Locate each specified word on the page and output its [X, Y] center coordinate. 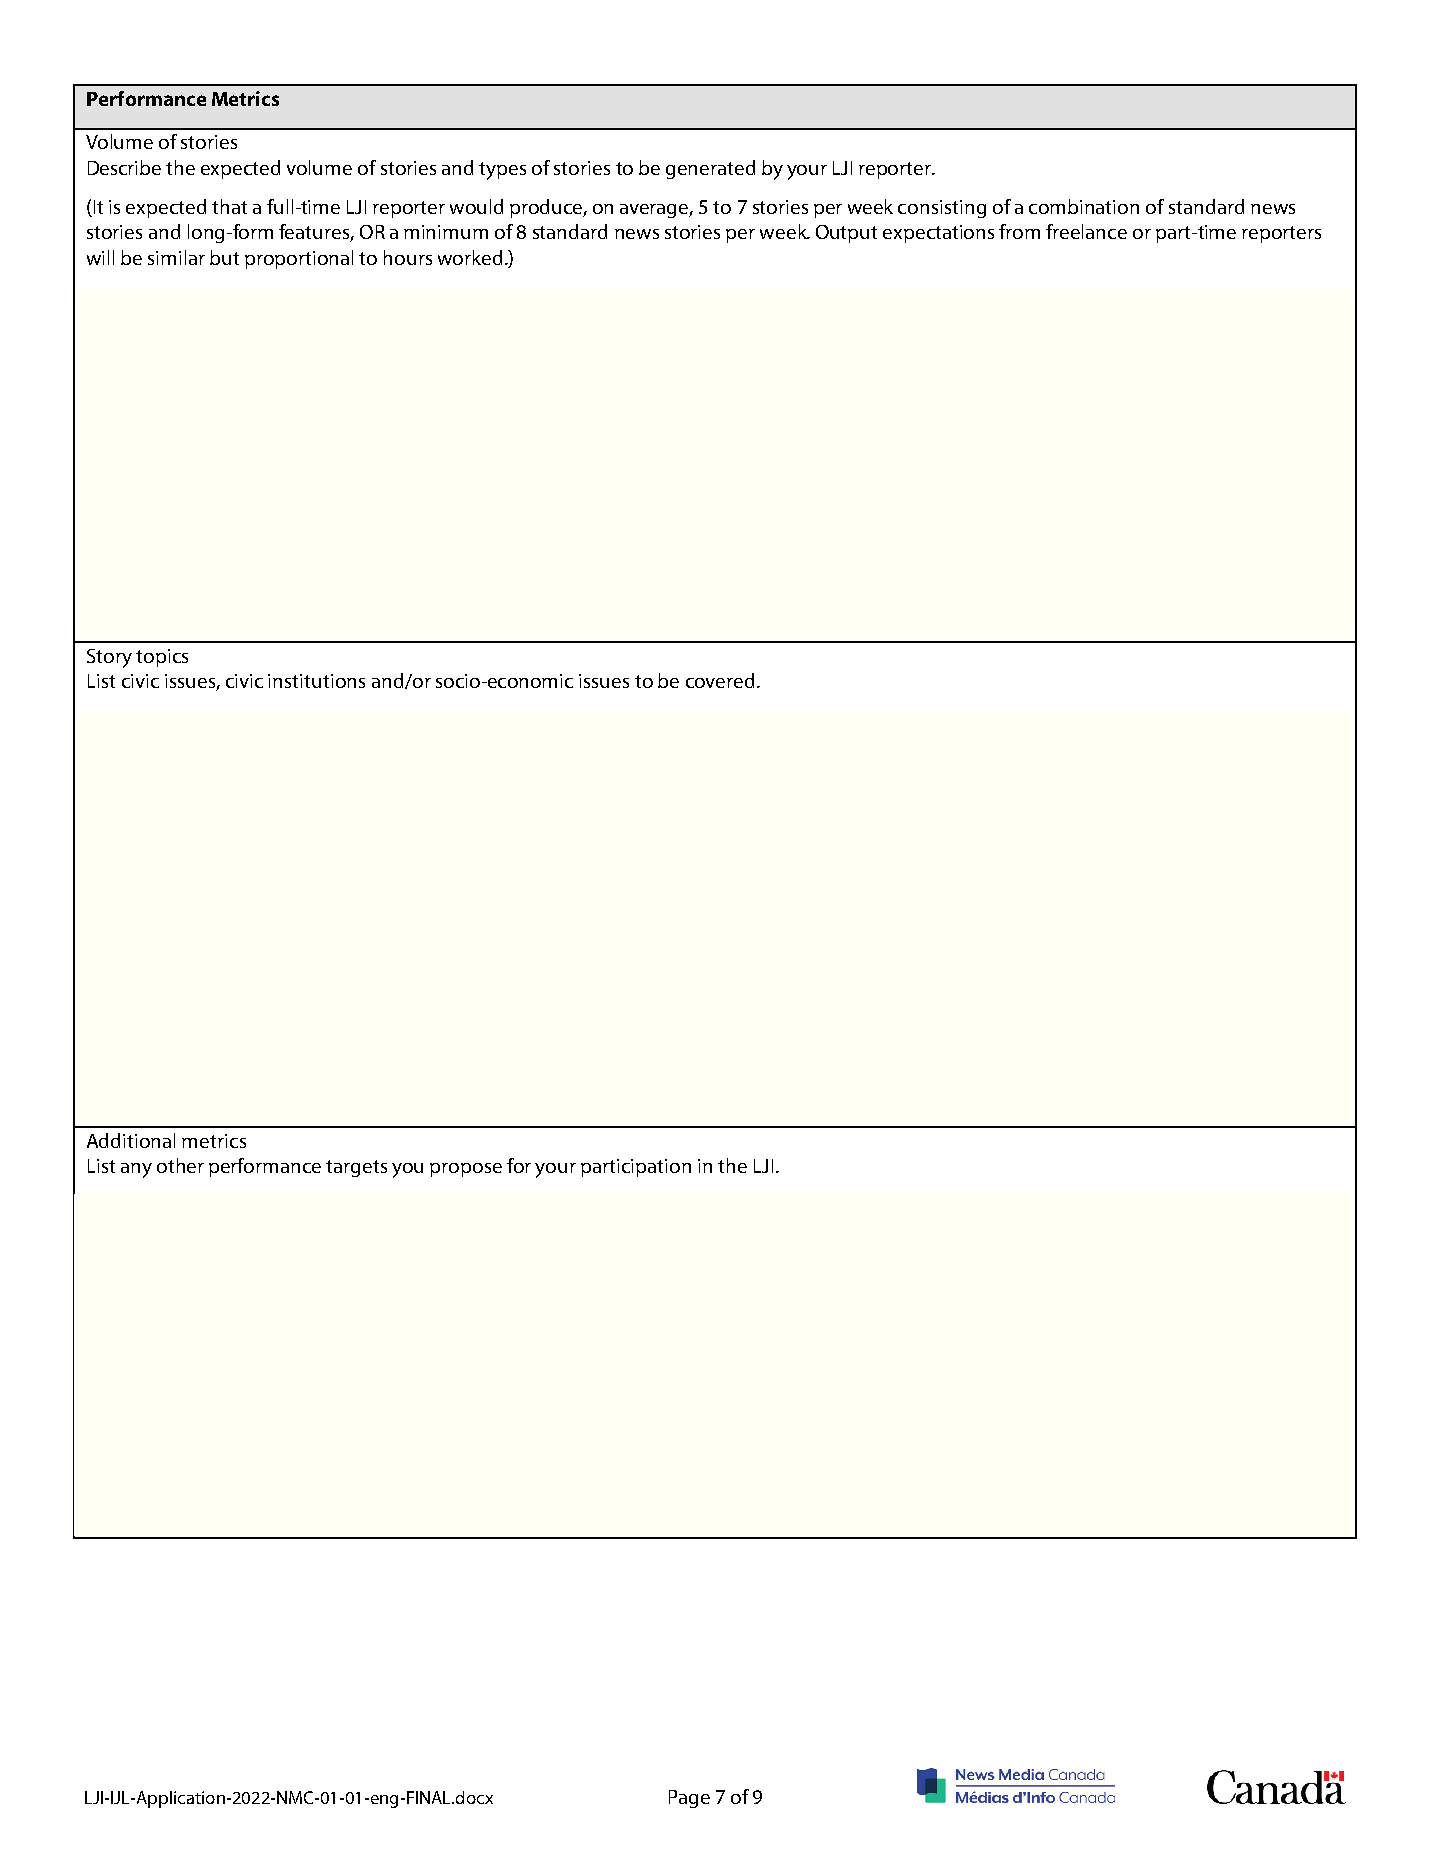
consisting [942, 209]
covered [720, 680]
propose [466, 1170]
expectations [938, 234]
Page [689, 1799]
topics [162, 658]
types [502, 171]
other [180, 1165]
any [136, 1170]
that [229, 206]
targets [356, 1168]
